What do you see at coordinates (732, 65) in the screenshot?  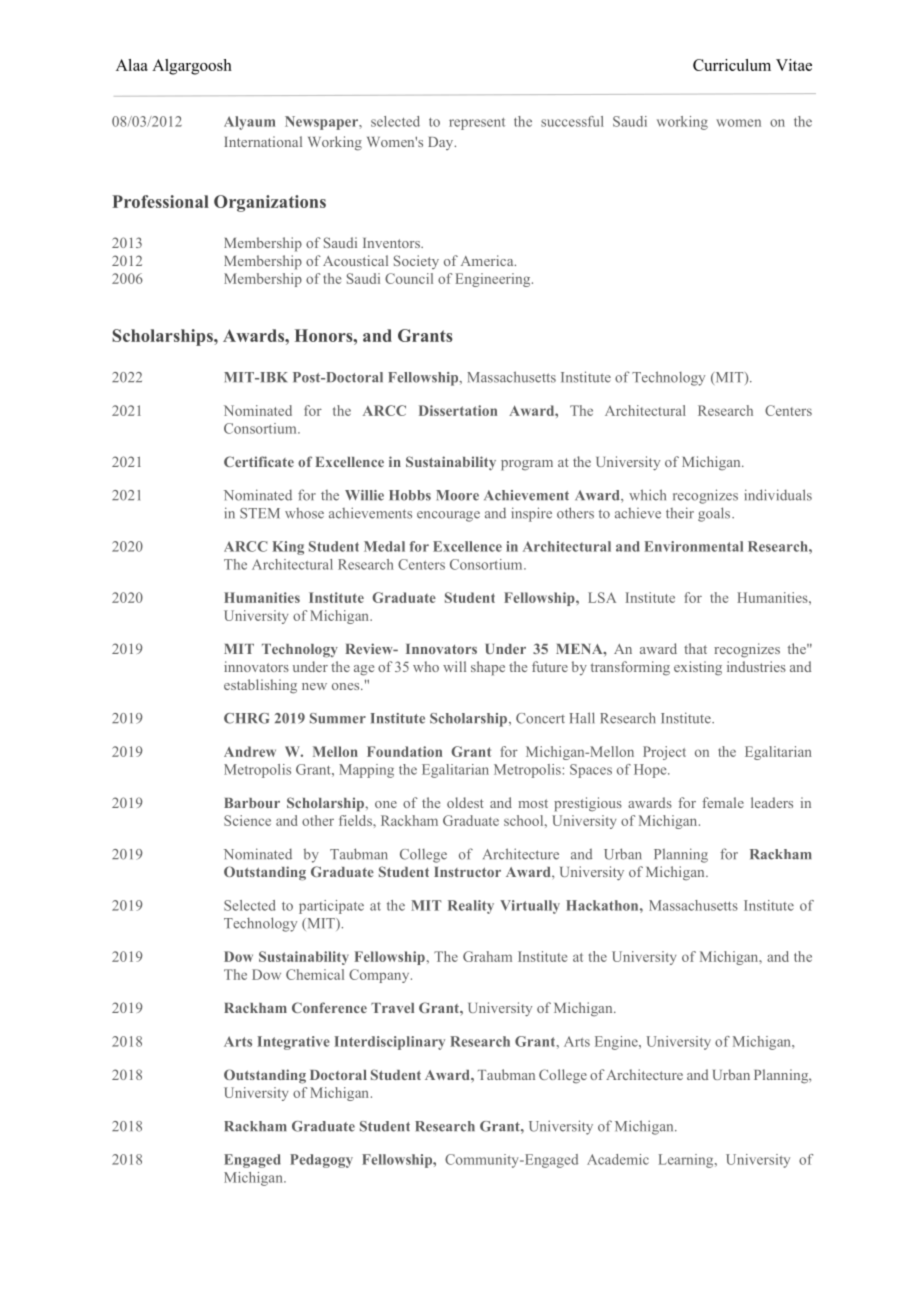 I see `Curriculum` at bounding box center [732, 65].
